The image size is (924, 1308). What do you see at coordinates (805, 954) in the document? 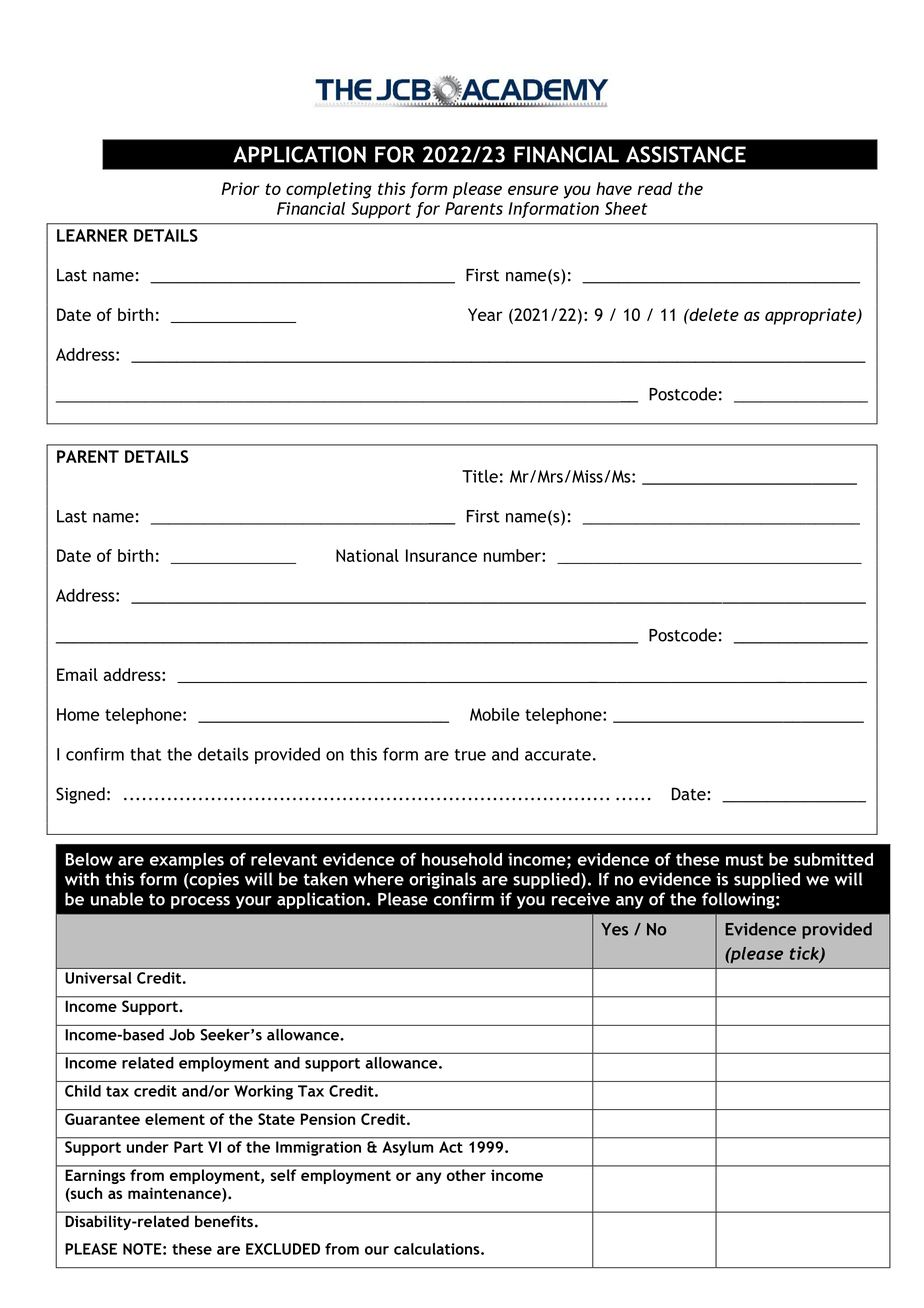
I see `tick` at bounding box center [805, 954].
